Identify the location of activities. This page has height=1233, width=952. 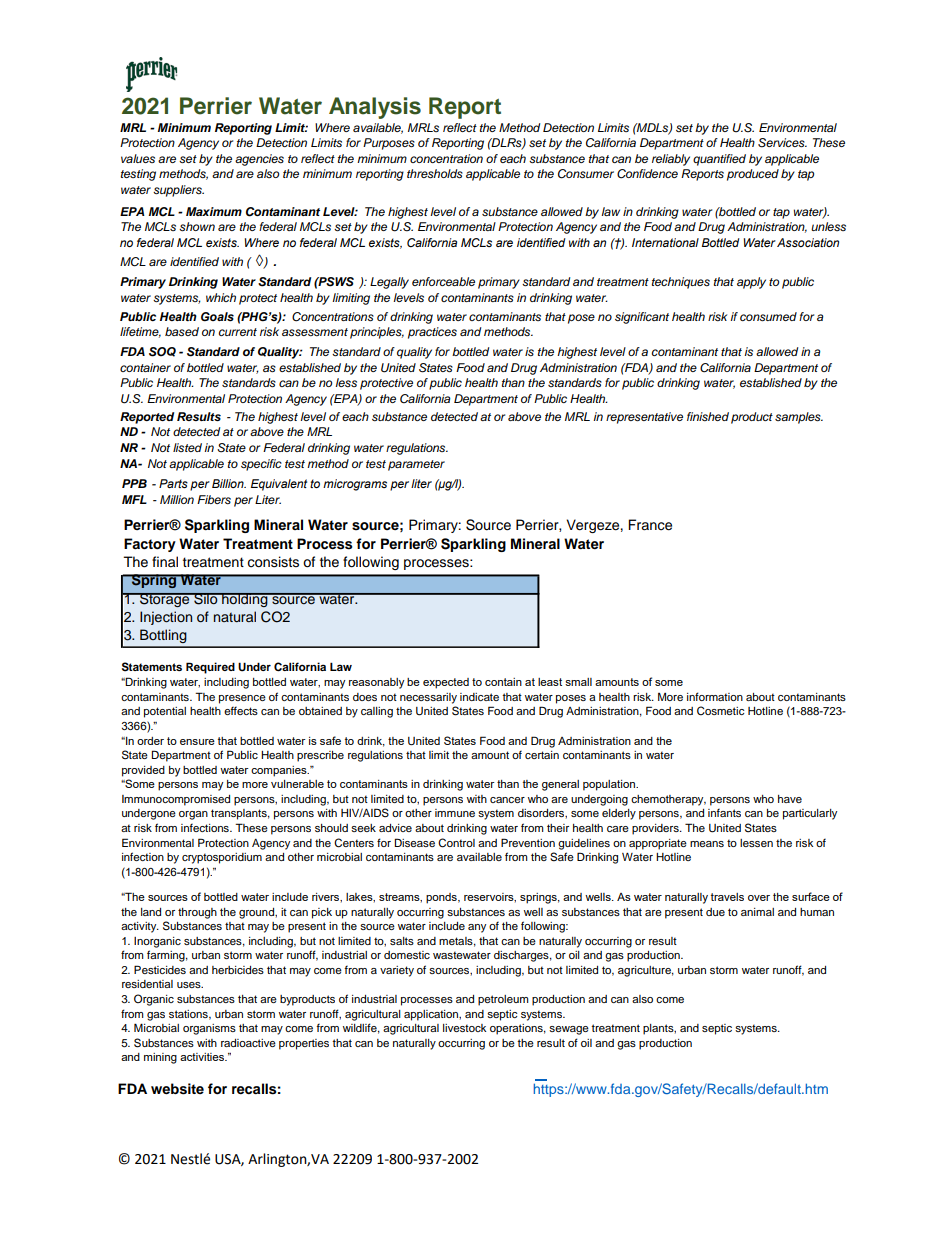
(203, 1057).
